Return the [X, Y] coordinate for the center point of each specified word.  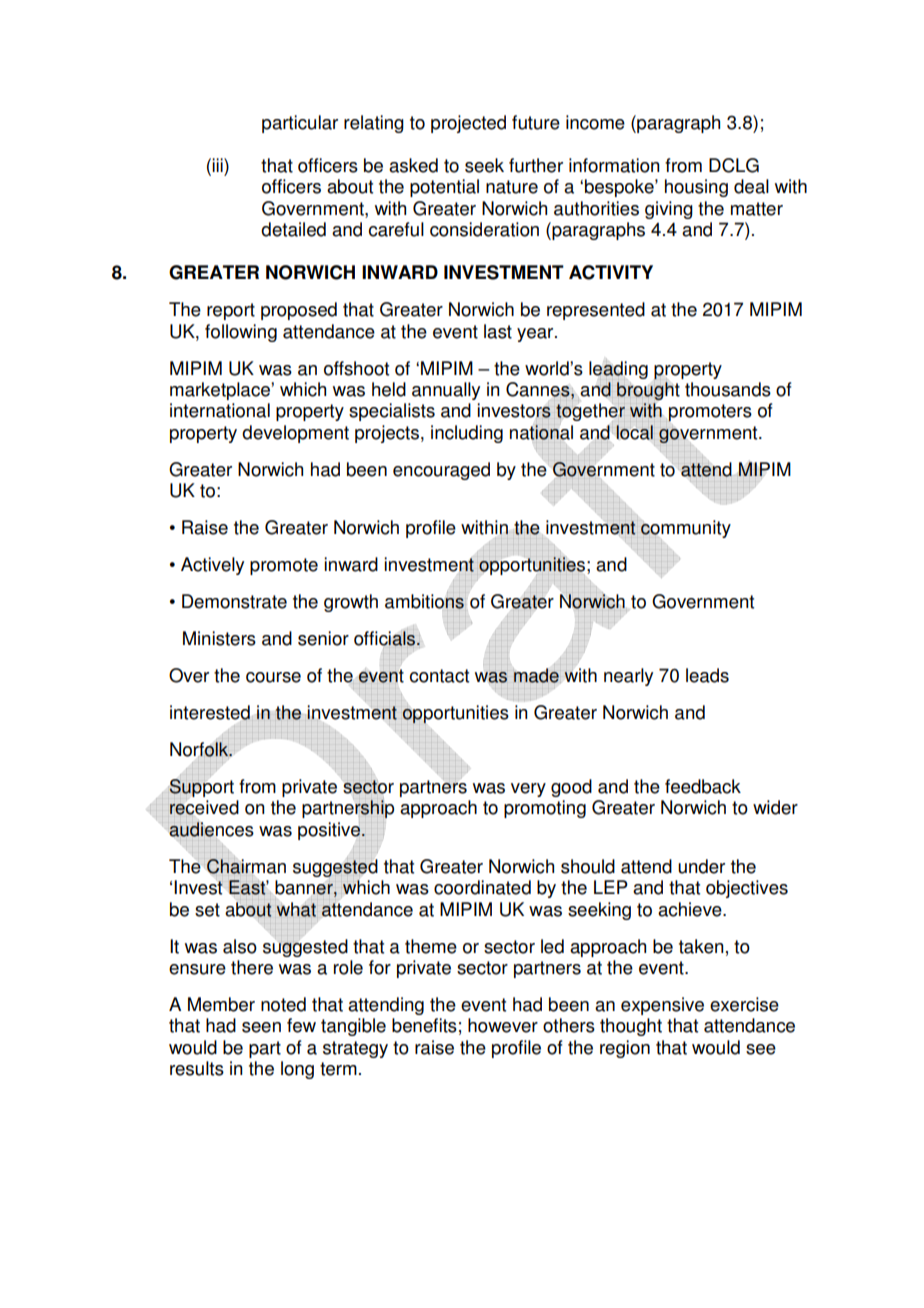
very [528, 790]
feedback [703, 786]
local [634, 432]
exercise [744, 1004]
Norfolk [200, 749]
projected [468, 124]
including [467, 434]
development [295, 434]
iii [217, 165]
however [503, 1025]
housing [696, 188]
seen [261, 1027]
